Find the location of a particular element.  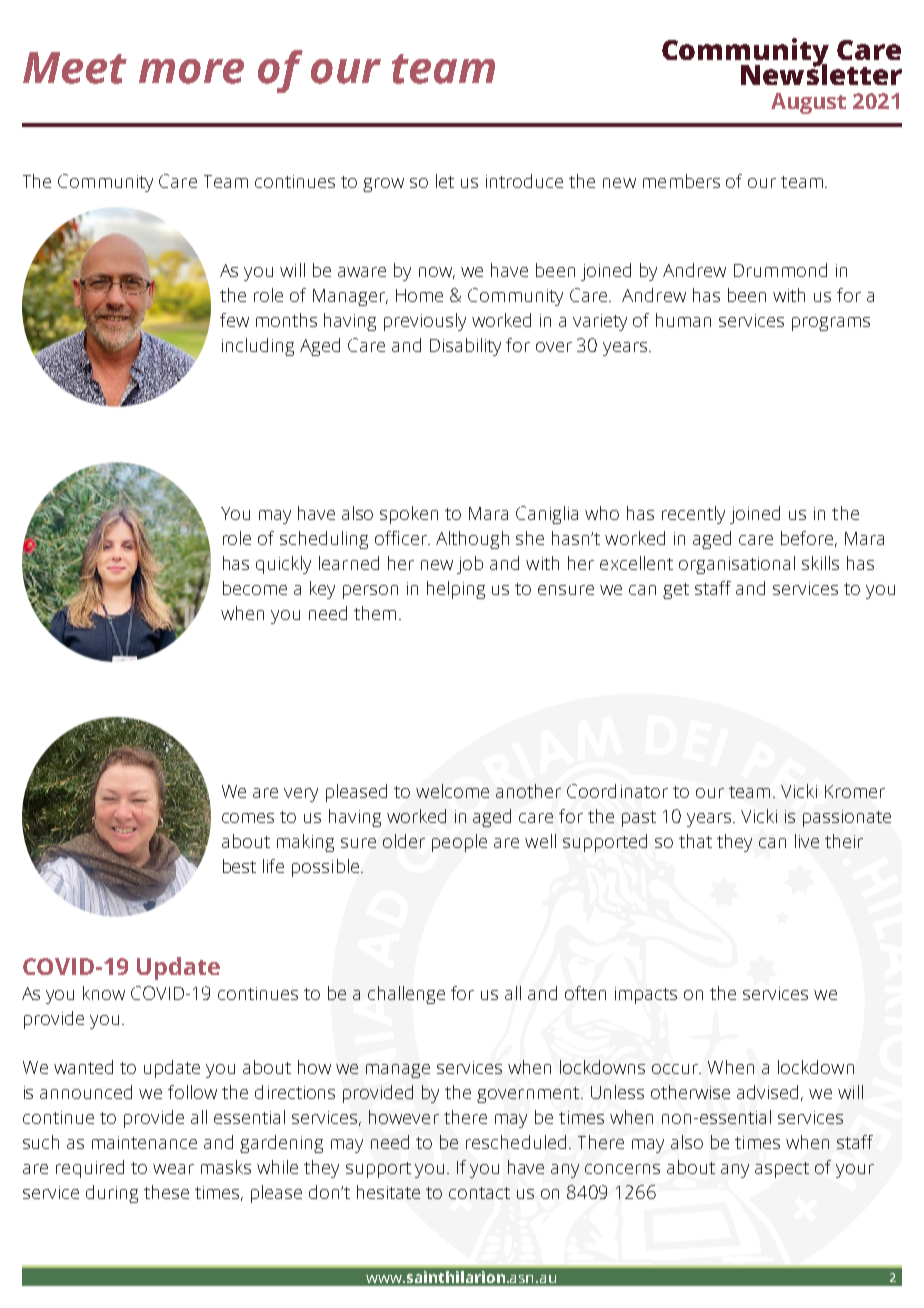

grow is located at coordinates (383, 185).
